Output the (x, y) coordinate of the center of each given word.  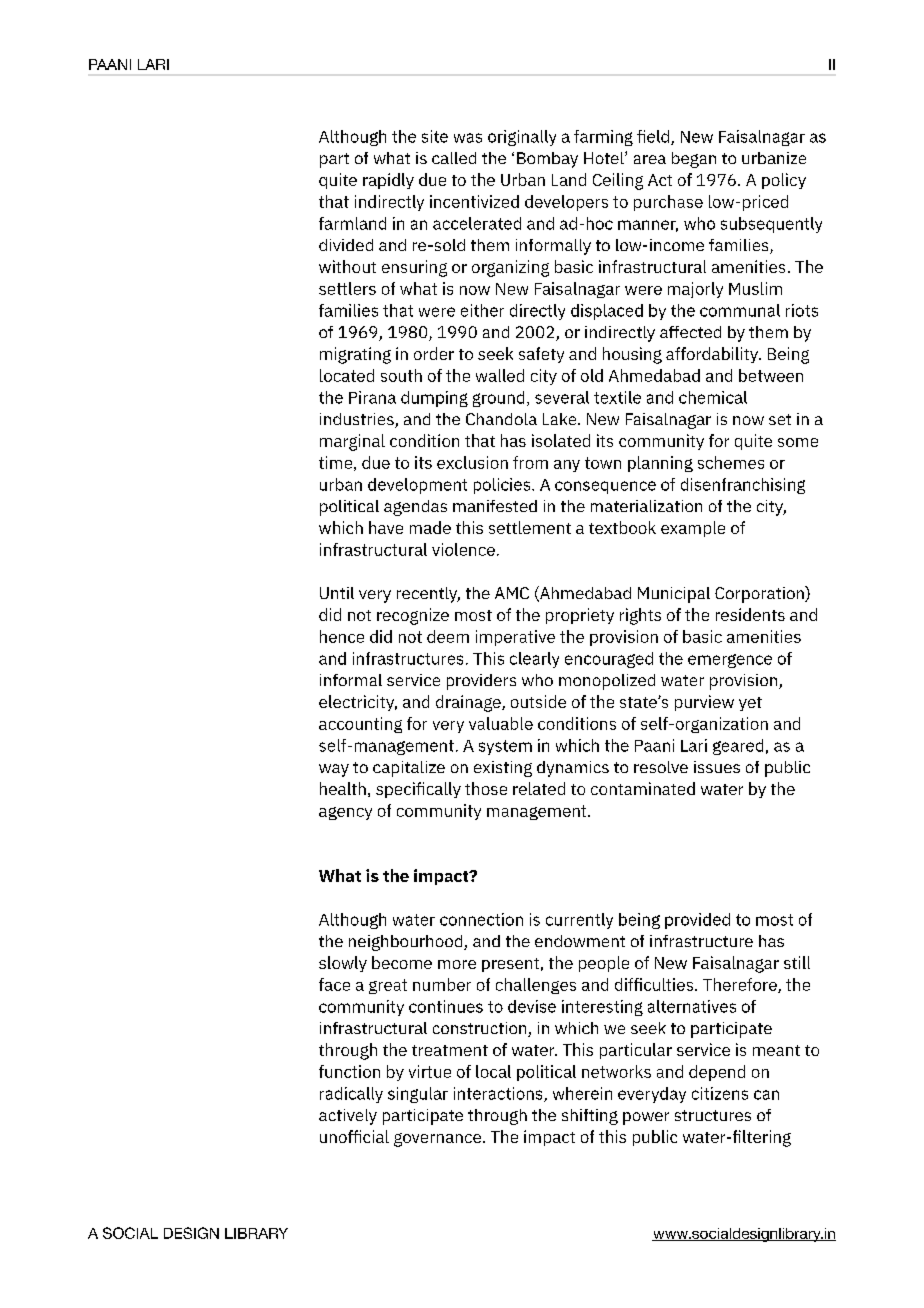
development (417, 486)
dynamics (573, 769)
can (766, 1095)
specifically (418, 790)
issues (717, 767)
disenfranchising (743, 486)
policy (784, 181)
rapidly (388, 181)
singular (418, 1095)
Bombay (547, 160)
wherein (582, 1093)
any (567, 466)
